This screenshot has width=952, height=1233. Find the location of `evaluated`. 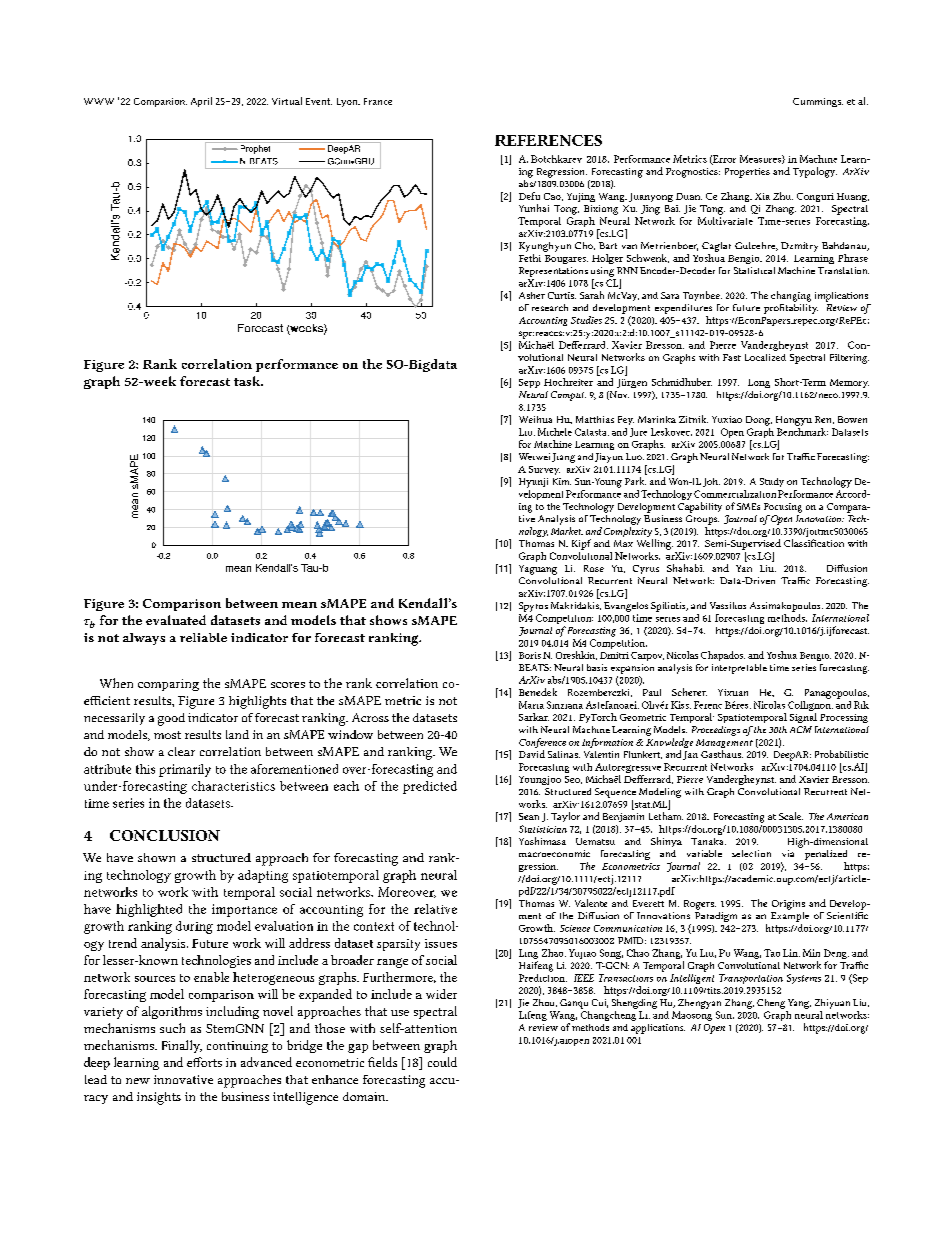

evaluated is located at coordinates (176, 620).
